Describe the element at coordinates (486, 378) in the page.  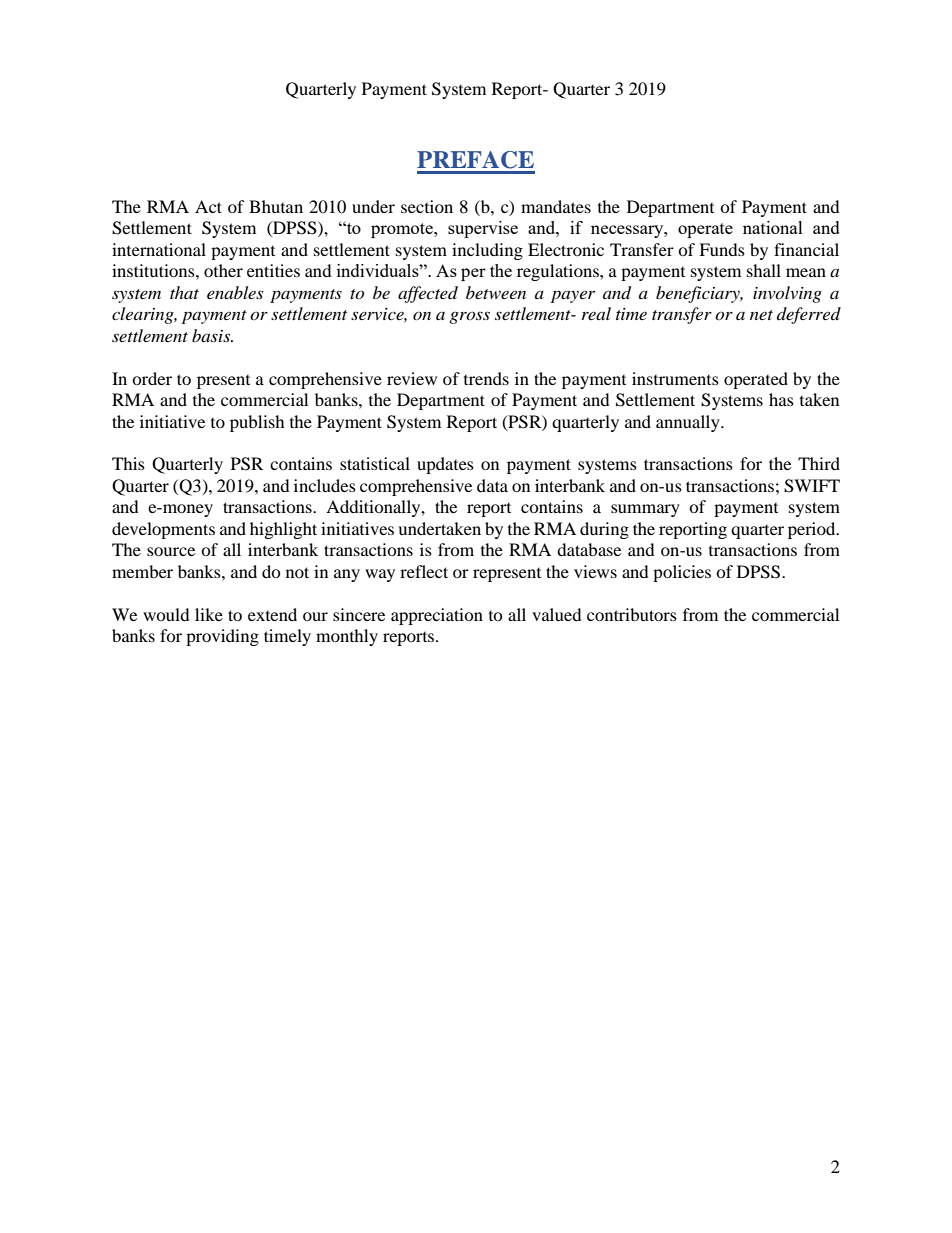
I see `trends` at that location.
